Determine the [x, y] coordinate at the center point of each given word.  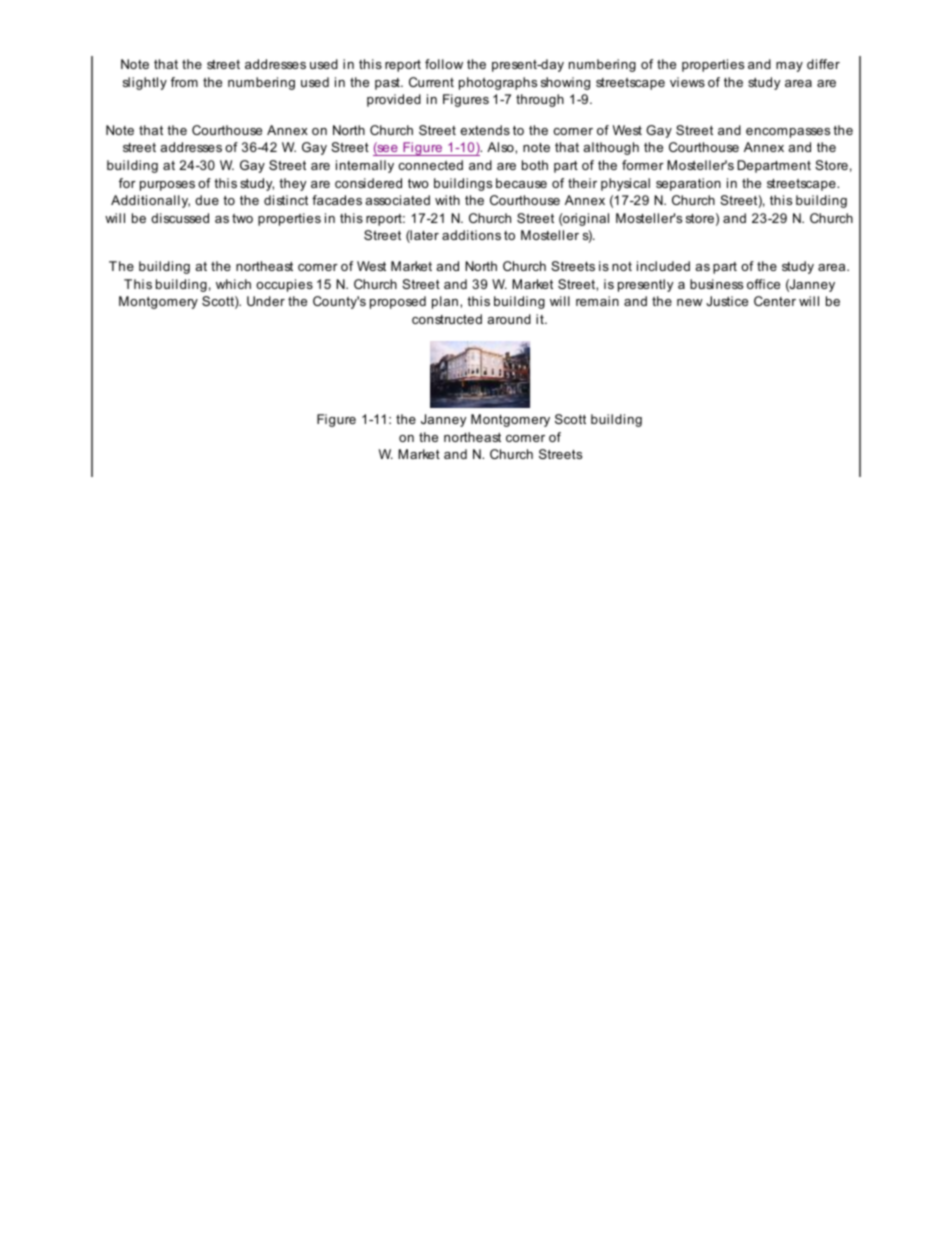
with [447, 200]
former [643, 165]
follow [444, 64]
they [292, 184]
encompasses [788, 133]
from [184, 82]
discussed [180, 218]
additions [471, 235]
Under [266, 301]
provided [394, 100]
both [535, 165]
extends [485, 130]
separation [688, 184]
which [233, 284]
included [663, 266]
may [789, 67]
